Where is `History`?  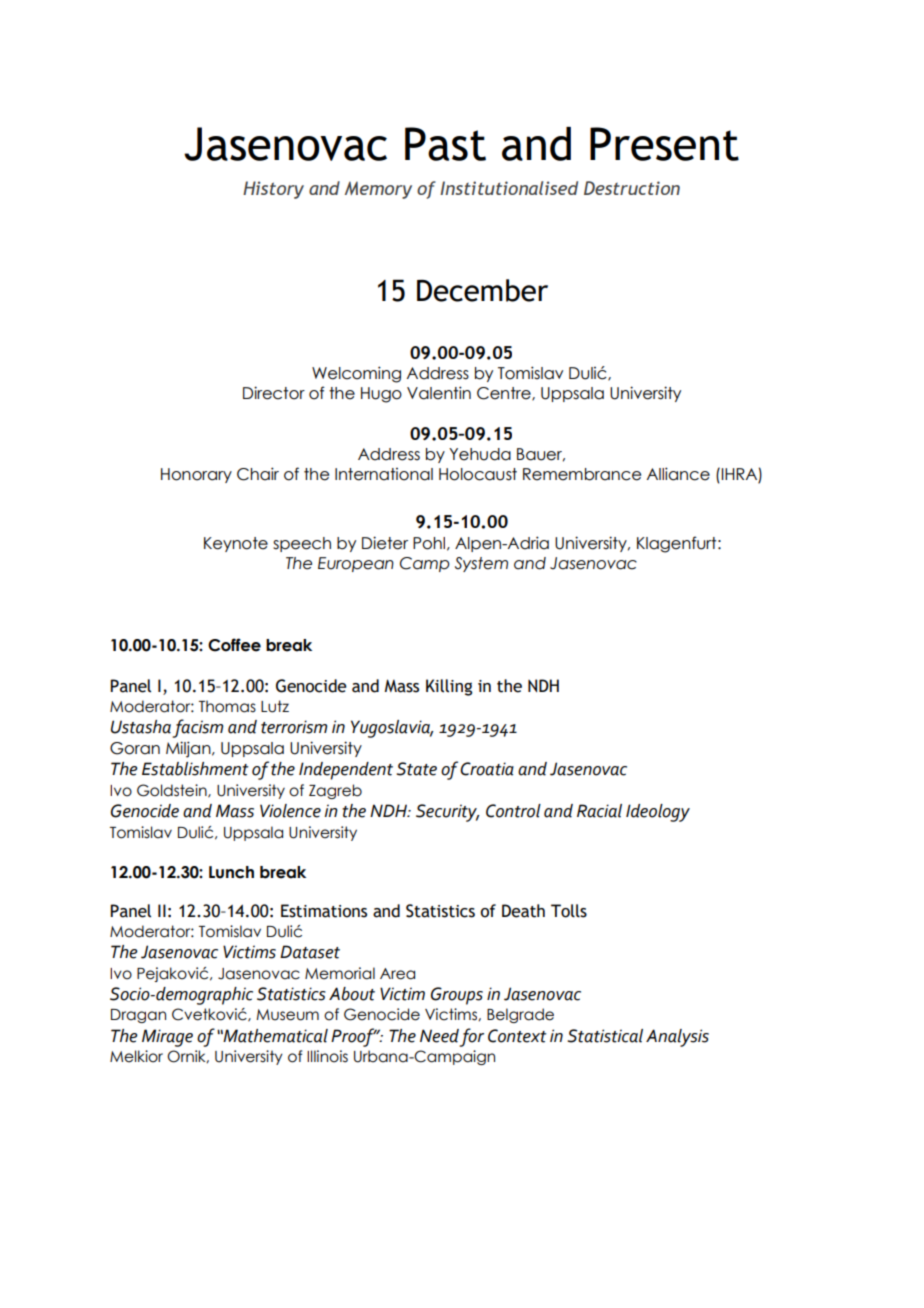
History is located at coordinates (273, 190).
